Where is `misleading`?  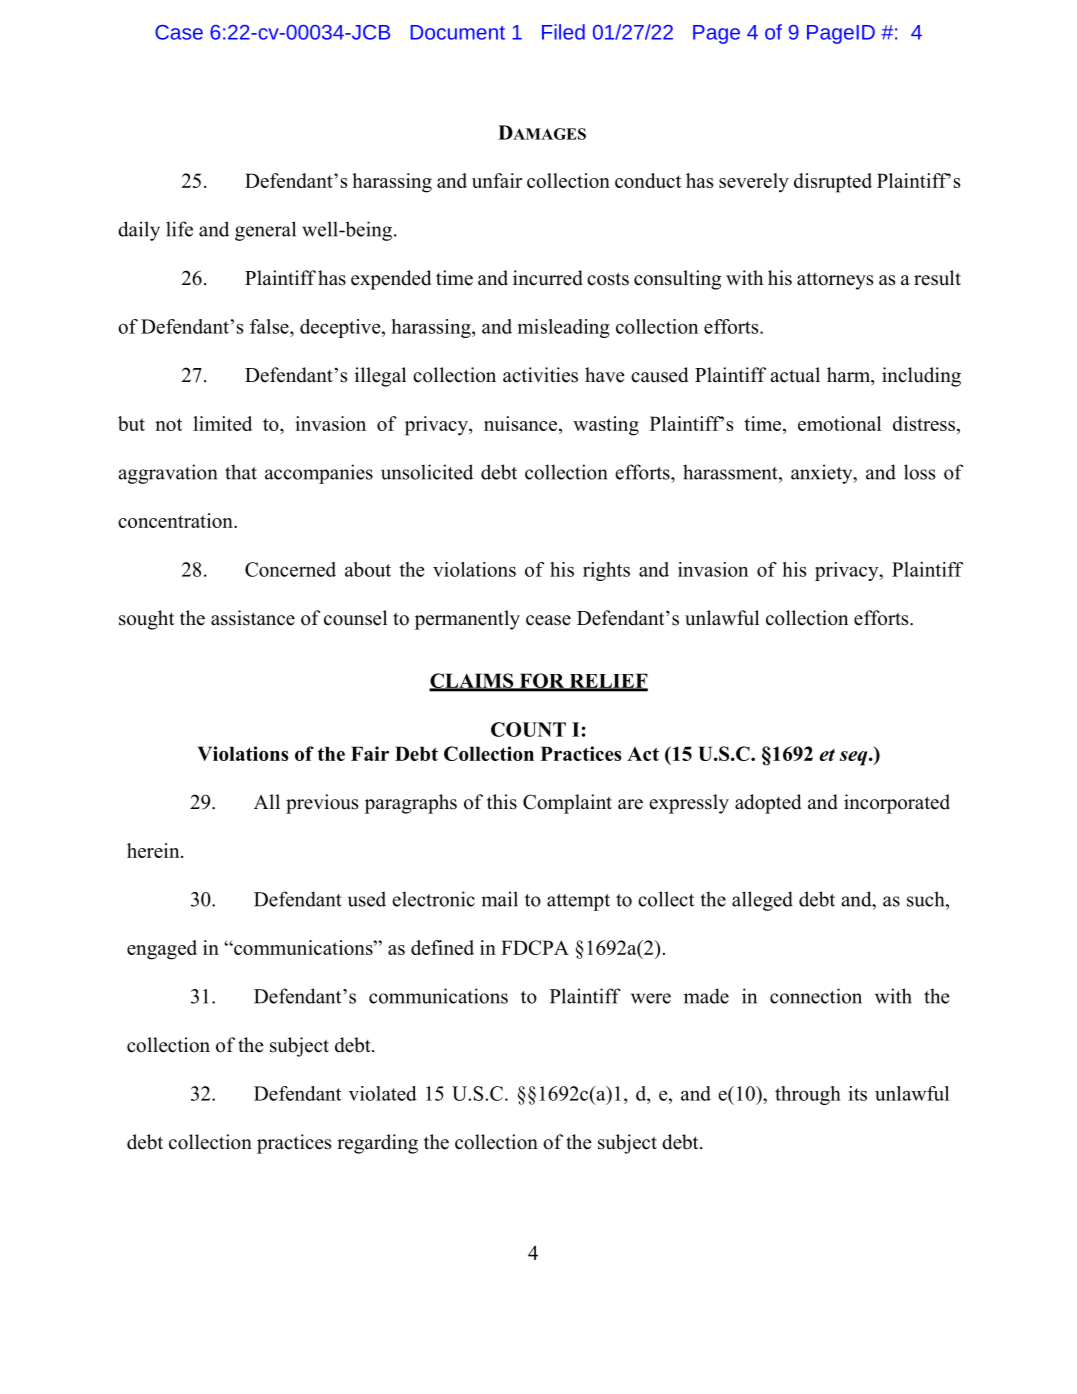
misleading is located at coordinates (564, 328).
